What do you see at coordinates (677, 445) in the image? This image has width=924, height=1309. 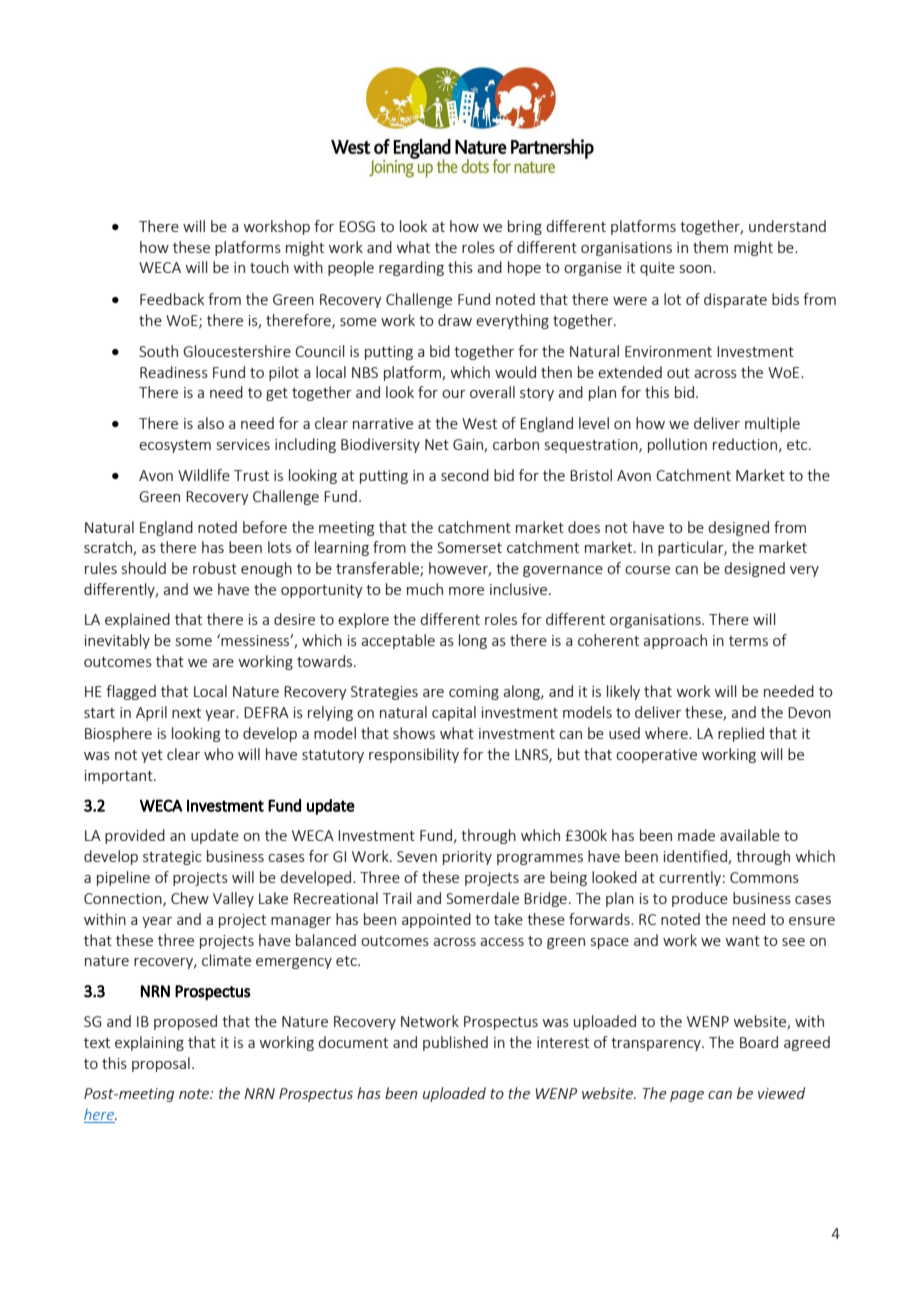 I see `pollution` at bounding box center [677, 445].
